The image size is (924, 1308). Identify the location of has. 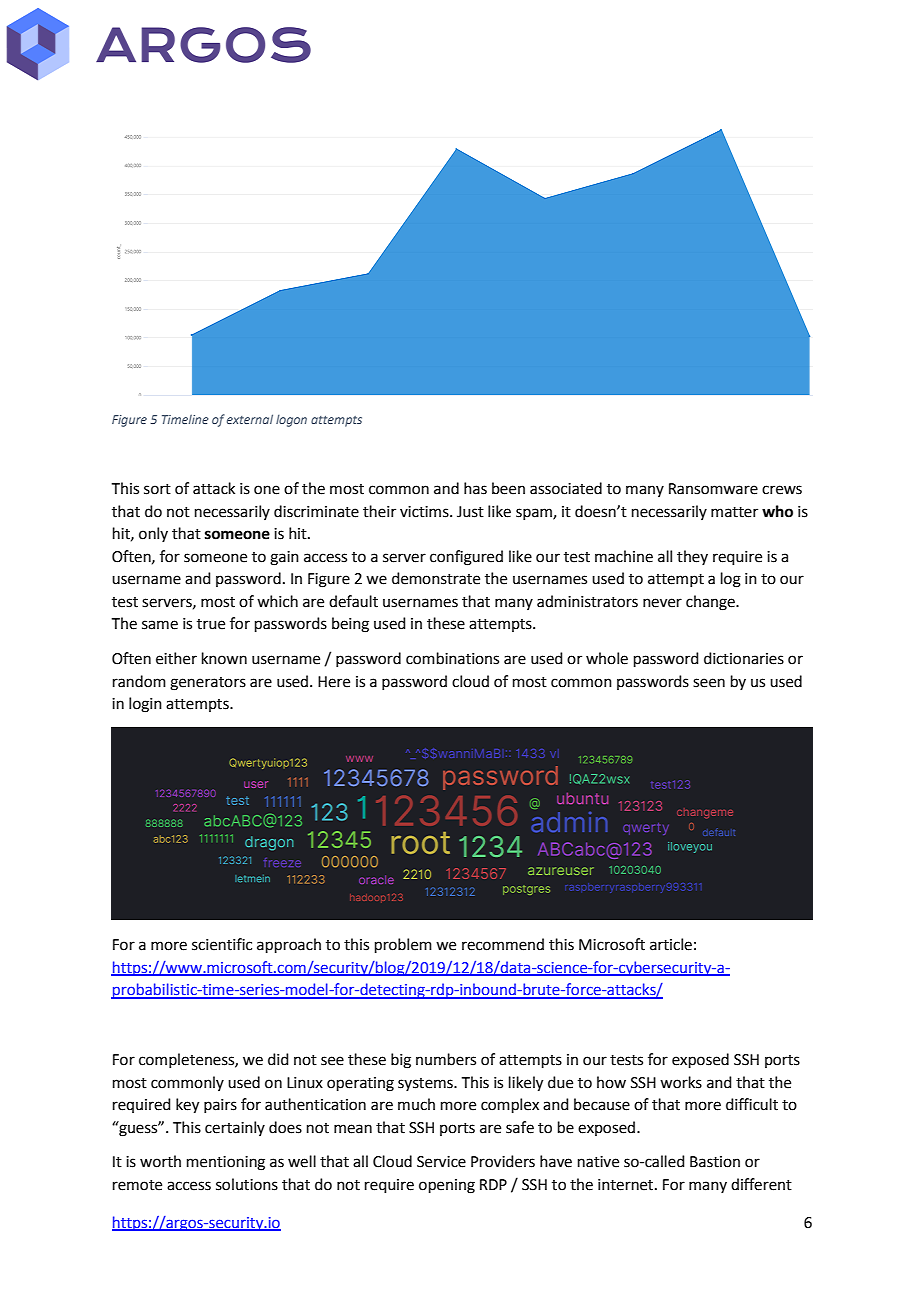
(475, 488).
